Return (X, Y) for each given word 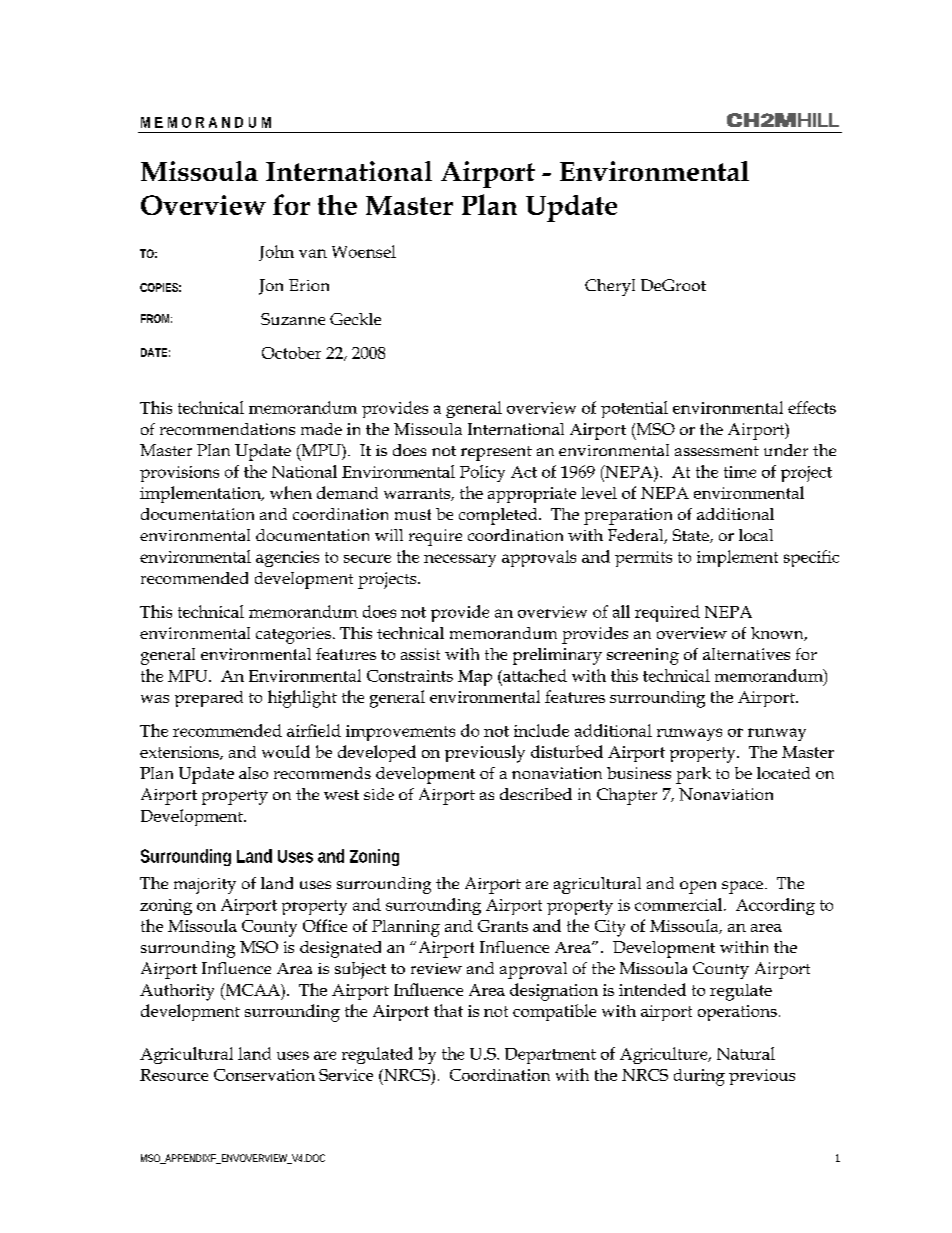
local (756, 535)
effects (812, 407)
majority (205, 886)
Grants (503, 926)
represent (496, 453)
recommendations (227, 429)
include (541, 730)
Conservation (264, 1075)
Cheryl (610, 287)
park (693, 775)
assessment (717, 451)
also (253, 773)
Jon (271, 287)
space (742, 887)
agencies (287, 559)
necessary (460, 560)
